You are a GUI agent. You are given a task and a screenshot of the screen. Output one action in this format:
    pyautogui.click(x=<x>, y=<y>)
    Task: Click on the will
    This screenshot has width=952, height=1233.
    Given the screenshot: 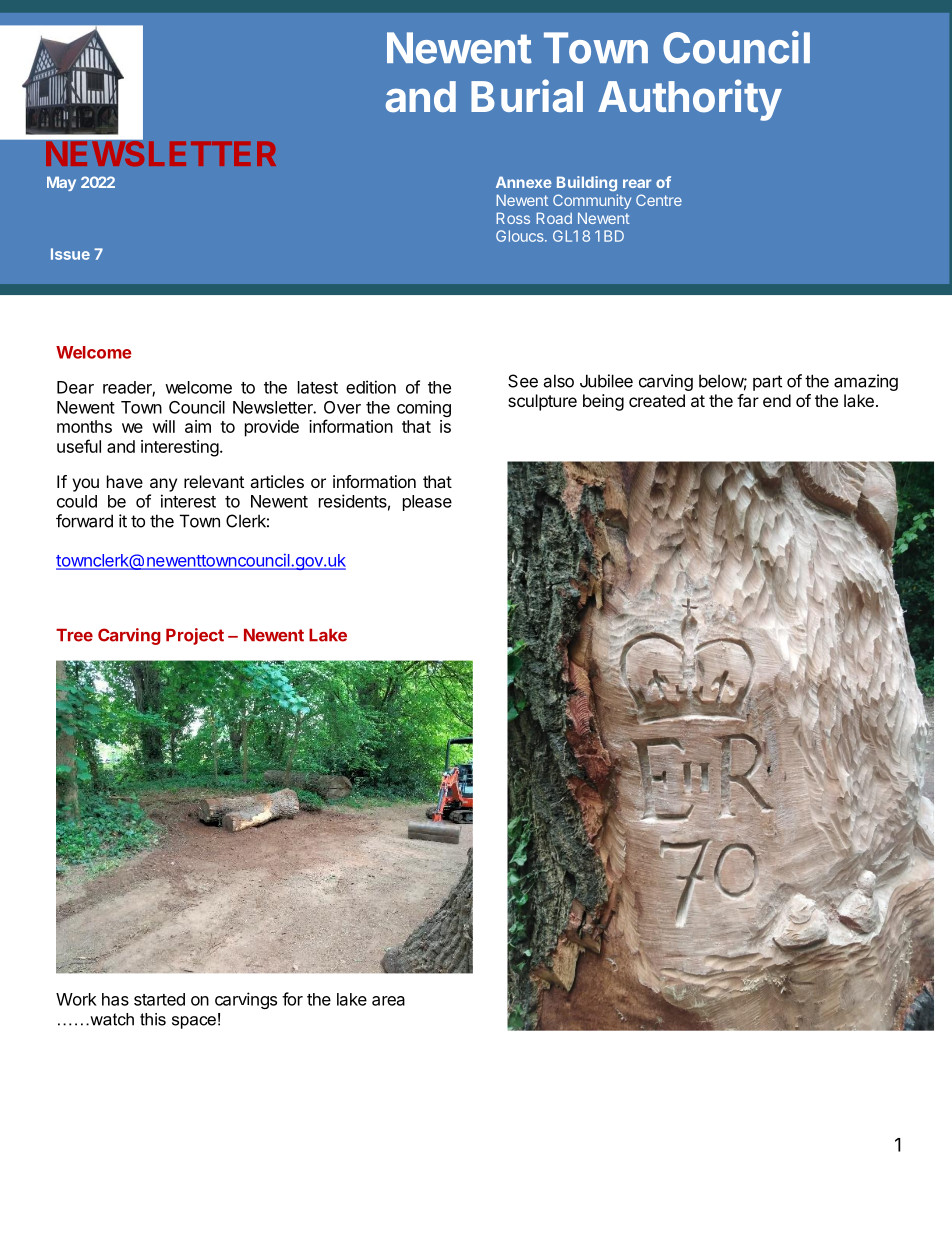 What is the action you would take?
    pyautogui.click(x=163, y=426)
